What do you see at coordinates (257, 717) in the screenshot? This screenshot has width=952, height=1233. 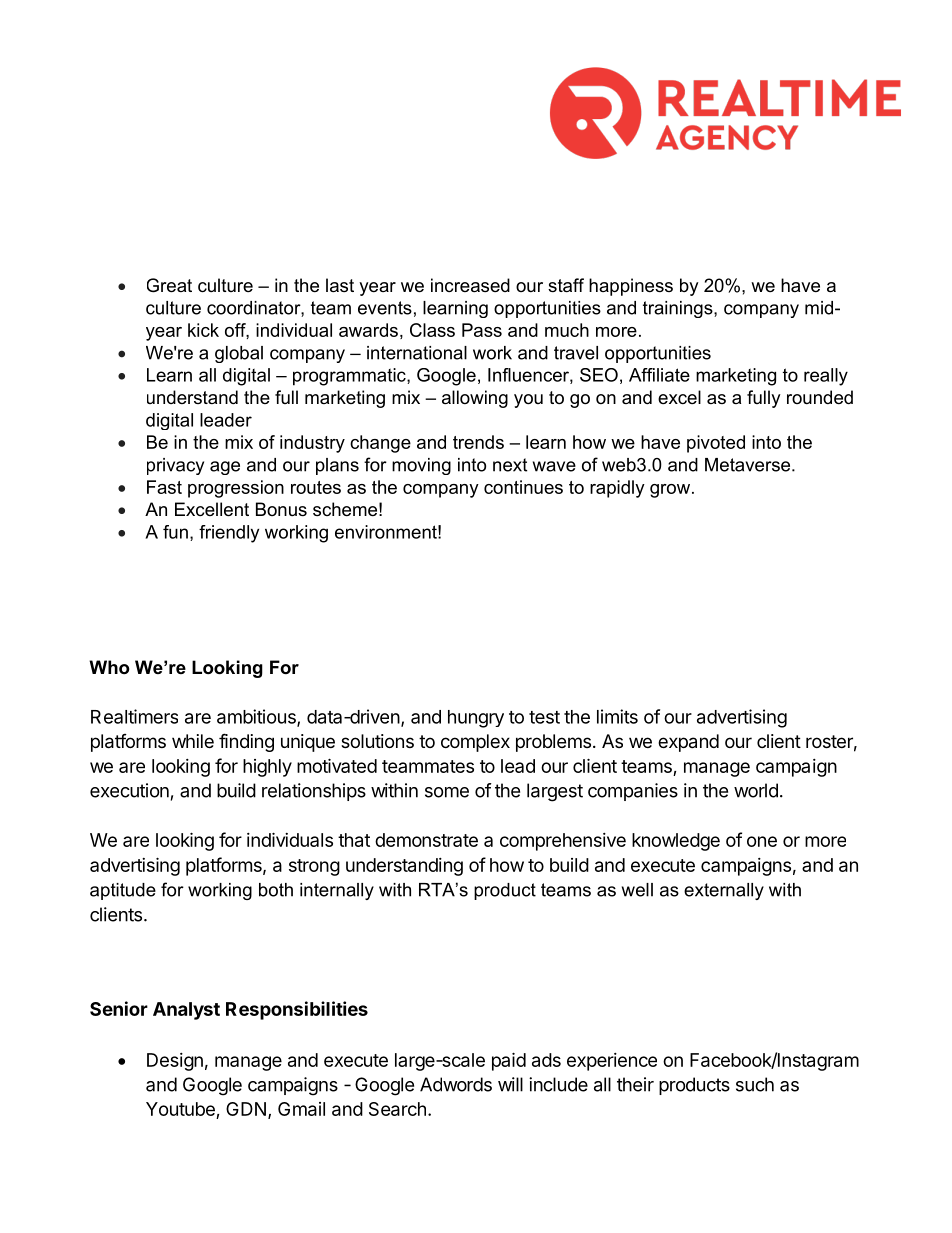 I see `ambitious` at bounding box center [257, 717].
